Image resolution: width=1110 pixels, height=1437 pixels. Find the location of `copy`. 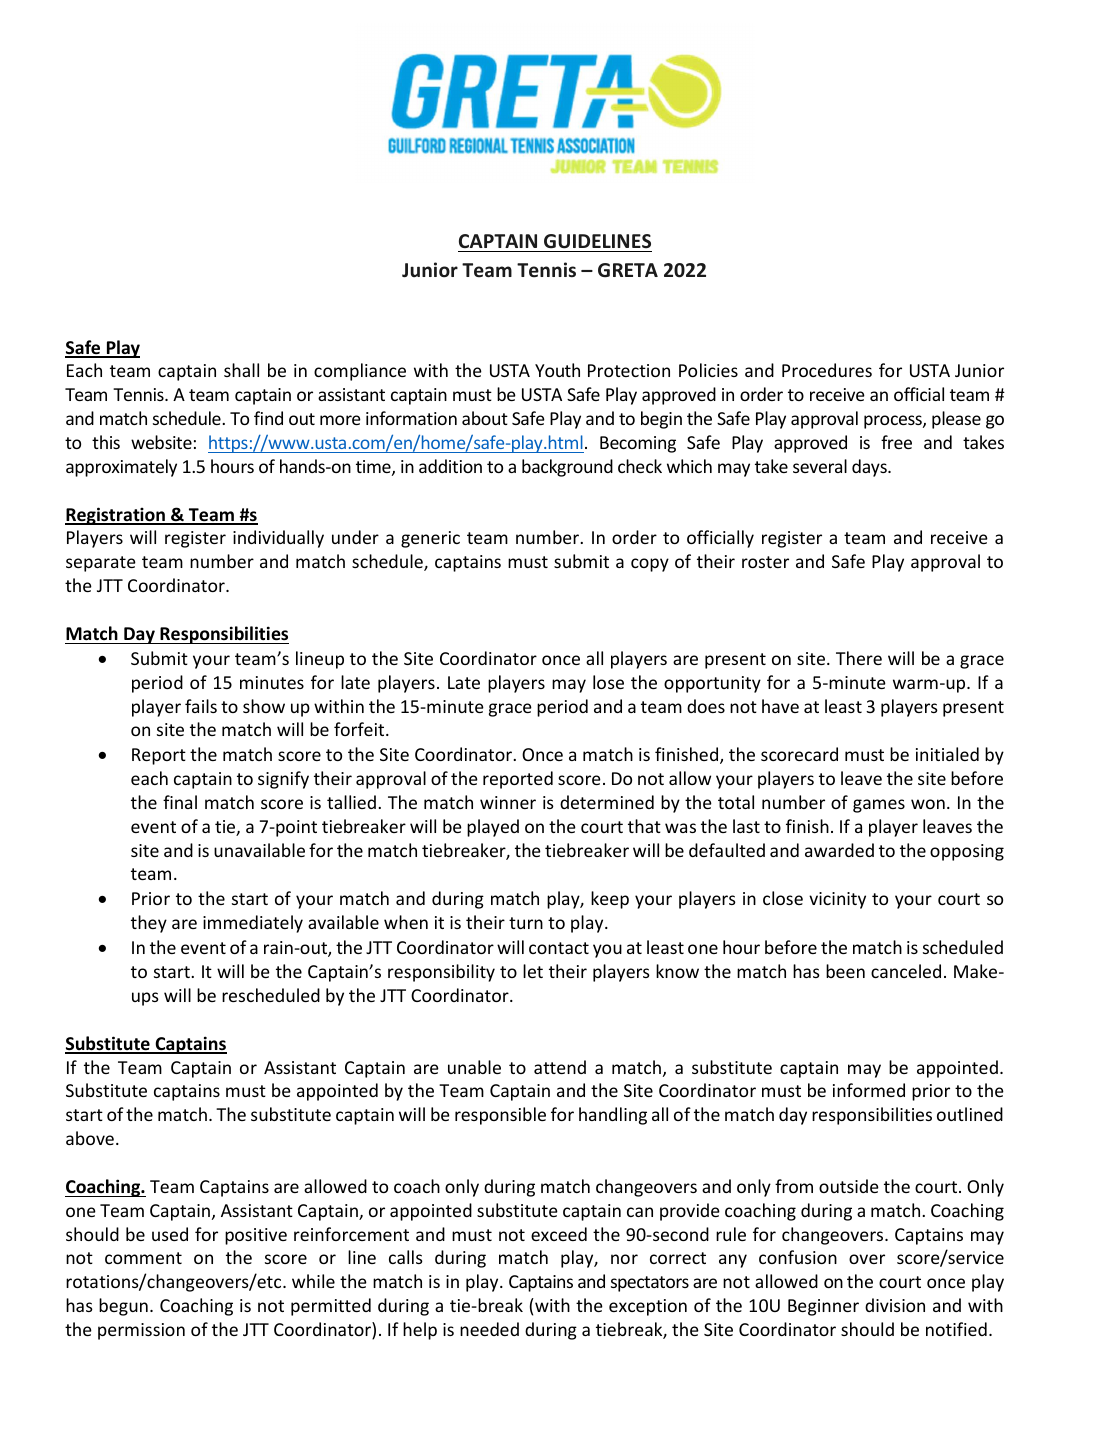

copy is located at coordinates (650, 565).
